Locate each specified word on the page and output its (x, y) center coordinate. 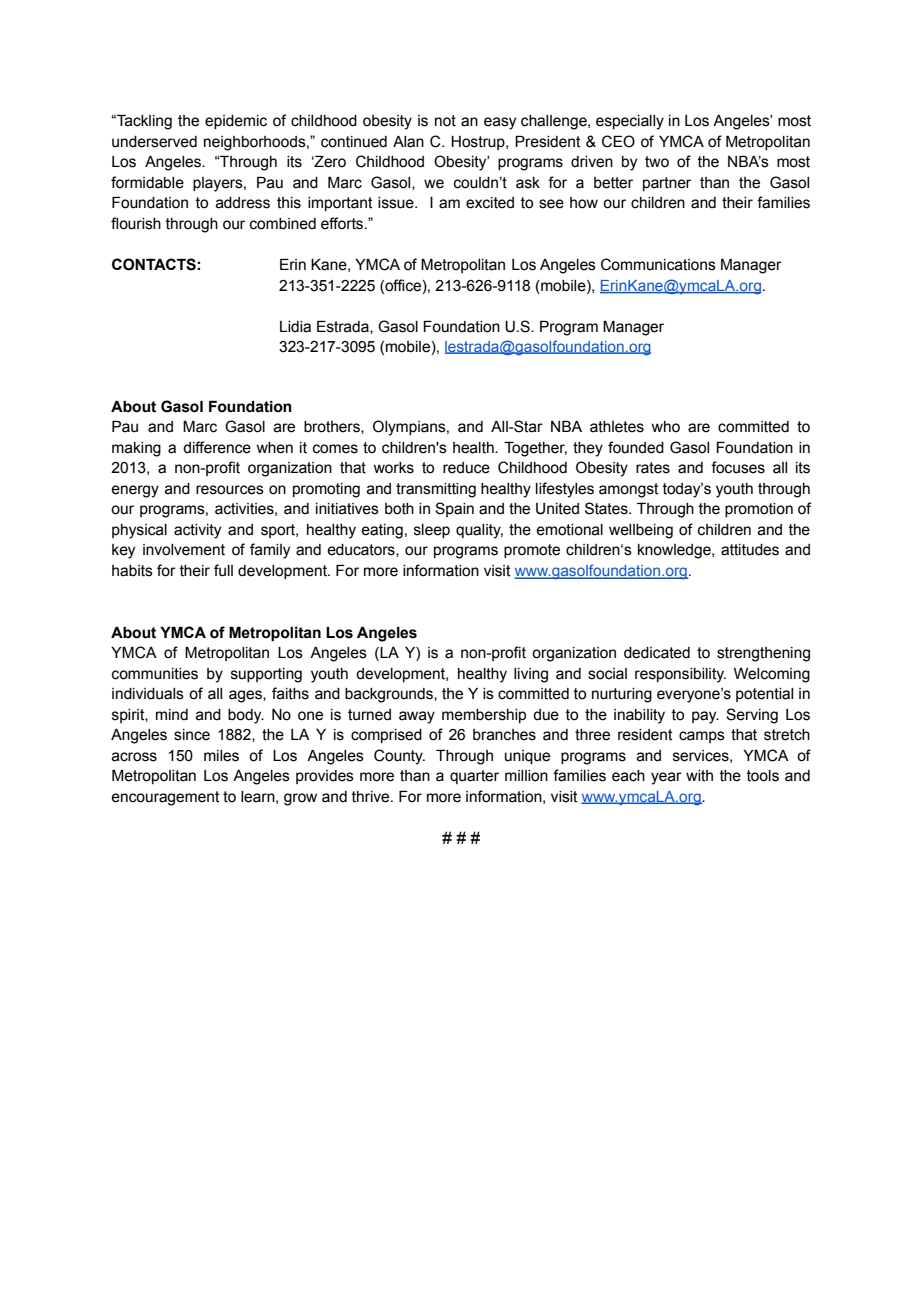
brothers (333, 427)
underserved (154, 142)
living (531, 675)
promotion (759, 510)
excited (490, 203)
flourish (136, 223)
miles (221, 756)
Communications (658, 264)
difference (217, 447)
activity (197, 531)
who (665, 427)
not (445, 121)
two (657, 162)
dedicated (657, 653)
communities (155, 674)
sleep (432, 531)
